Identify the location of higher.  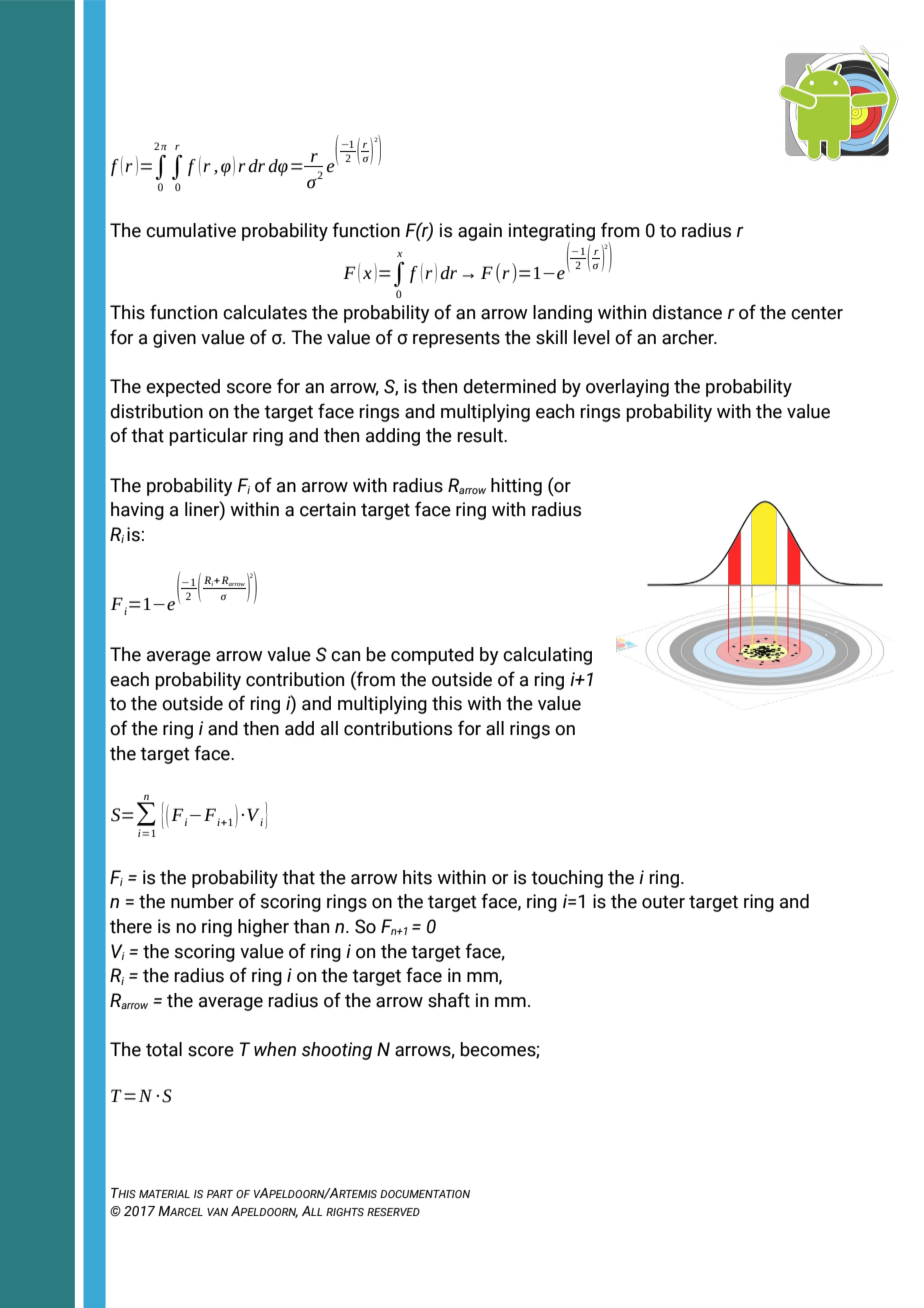
(263, 928).
